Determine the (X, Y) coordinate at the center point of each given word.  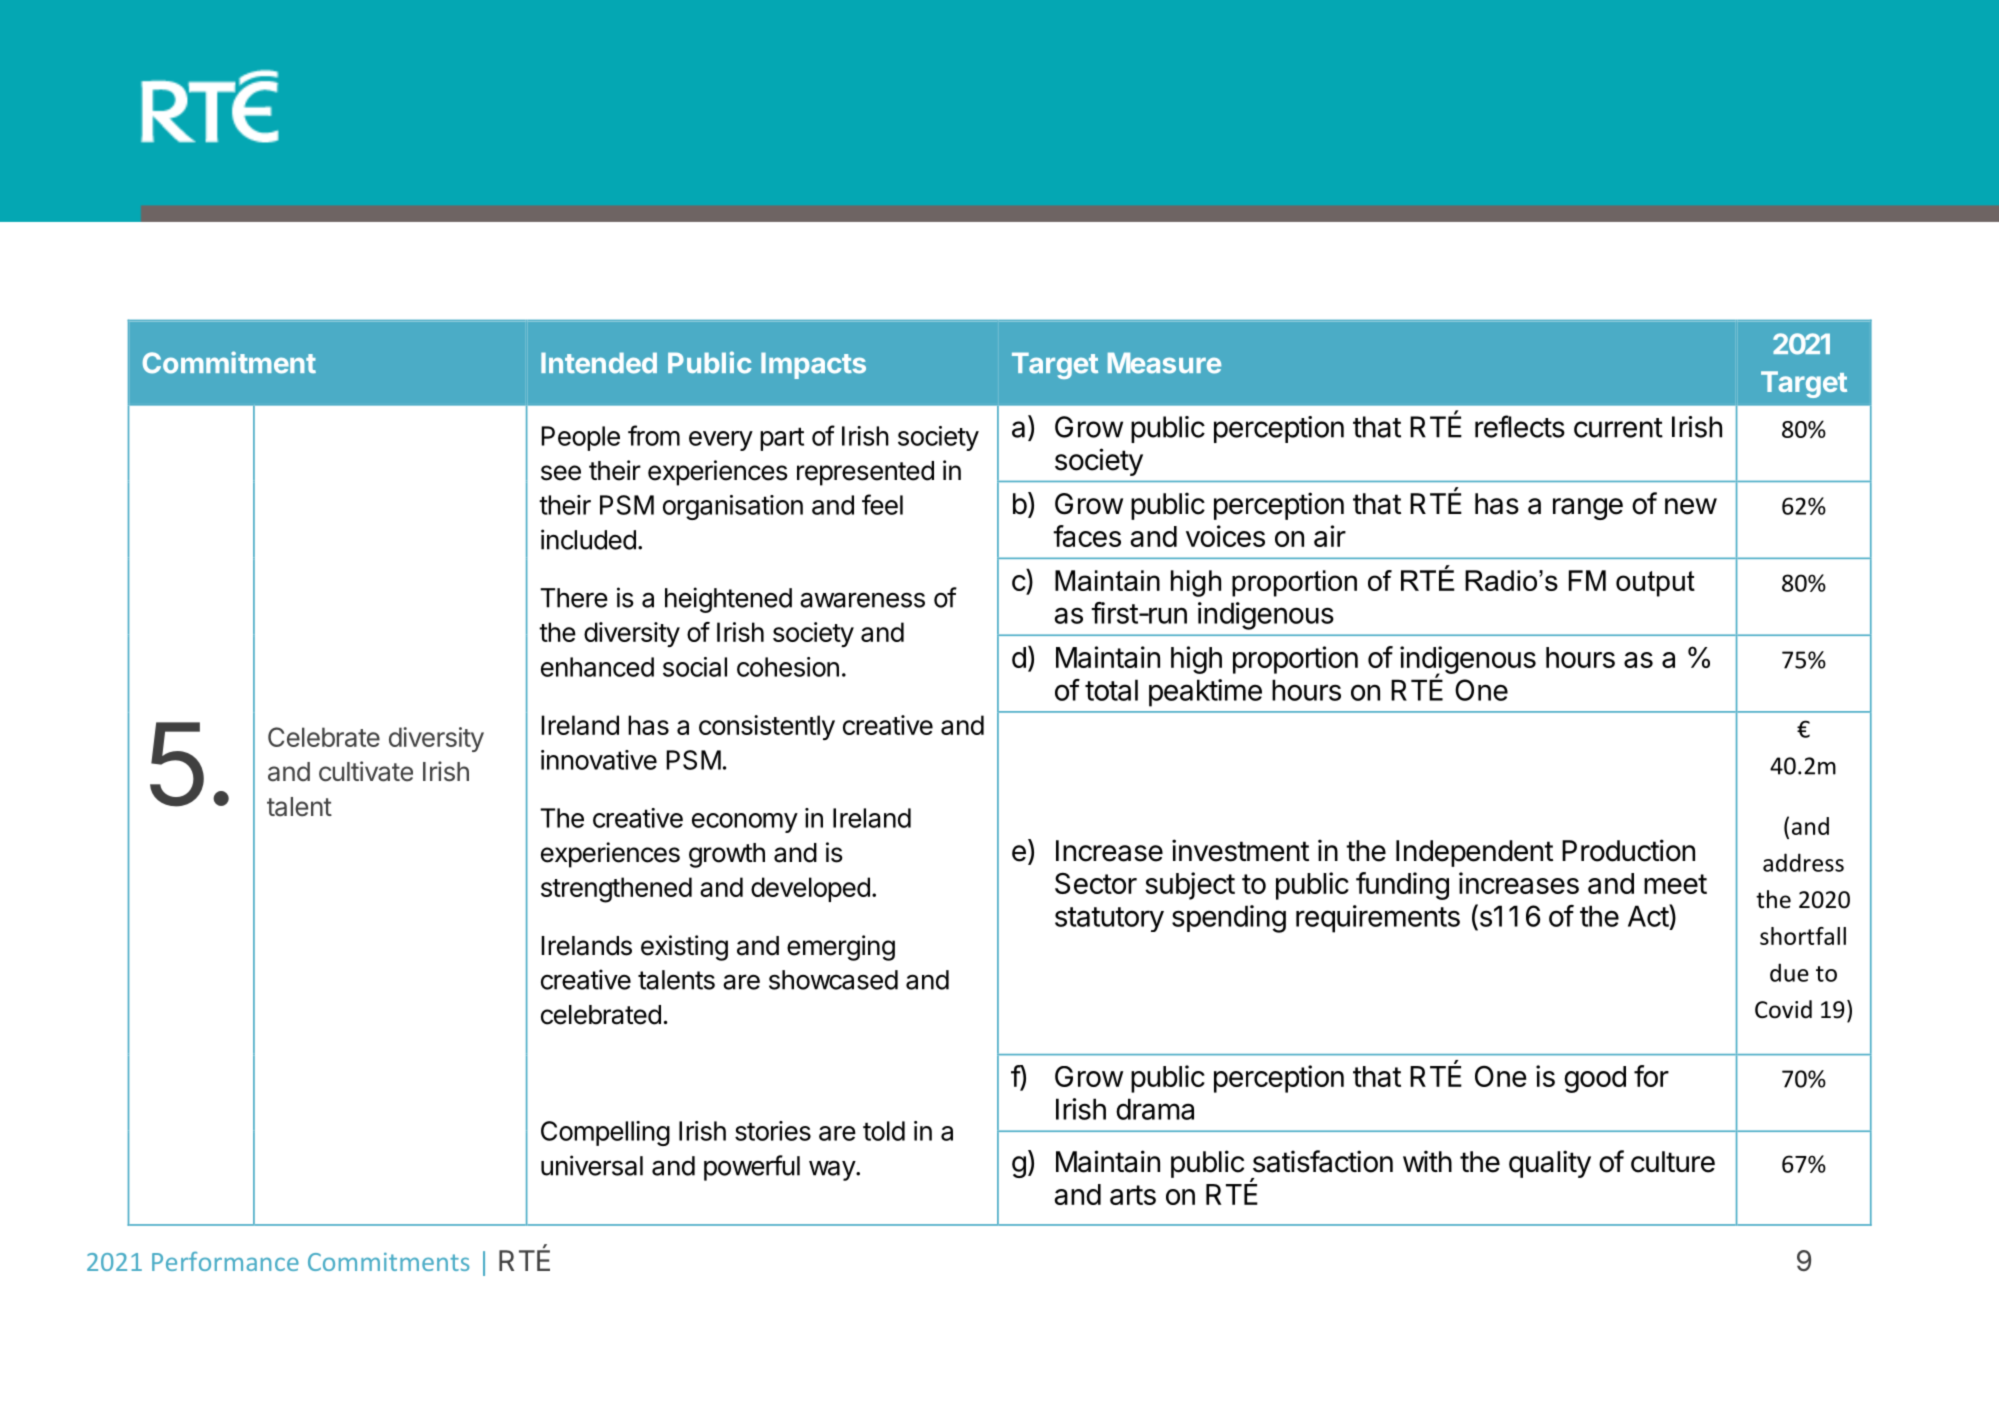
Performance (225, 1261)
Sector (1096, 883)
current (1618, 428)
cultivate (366, 771)
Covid (1783, 1009)
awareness (862, 600)
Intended (599, 363)
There (574, 598)
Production (1628, 850)
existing (684, 948)
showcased (833, 980)
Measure (1164, 363)
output (1655, 584)
